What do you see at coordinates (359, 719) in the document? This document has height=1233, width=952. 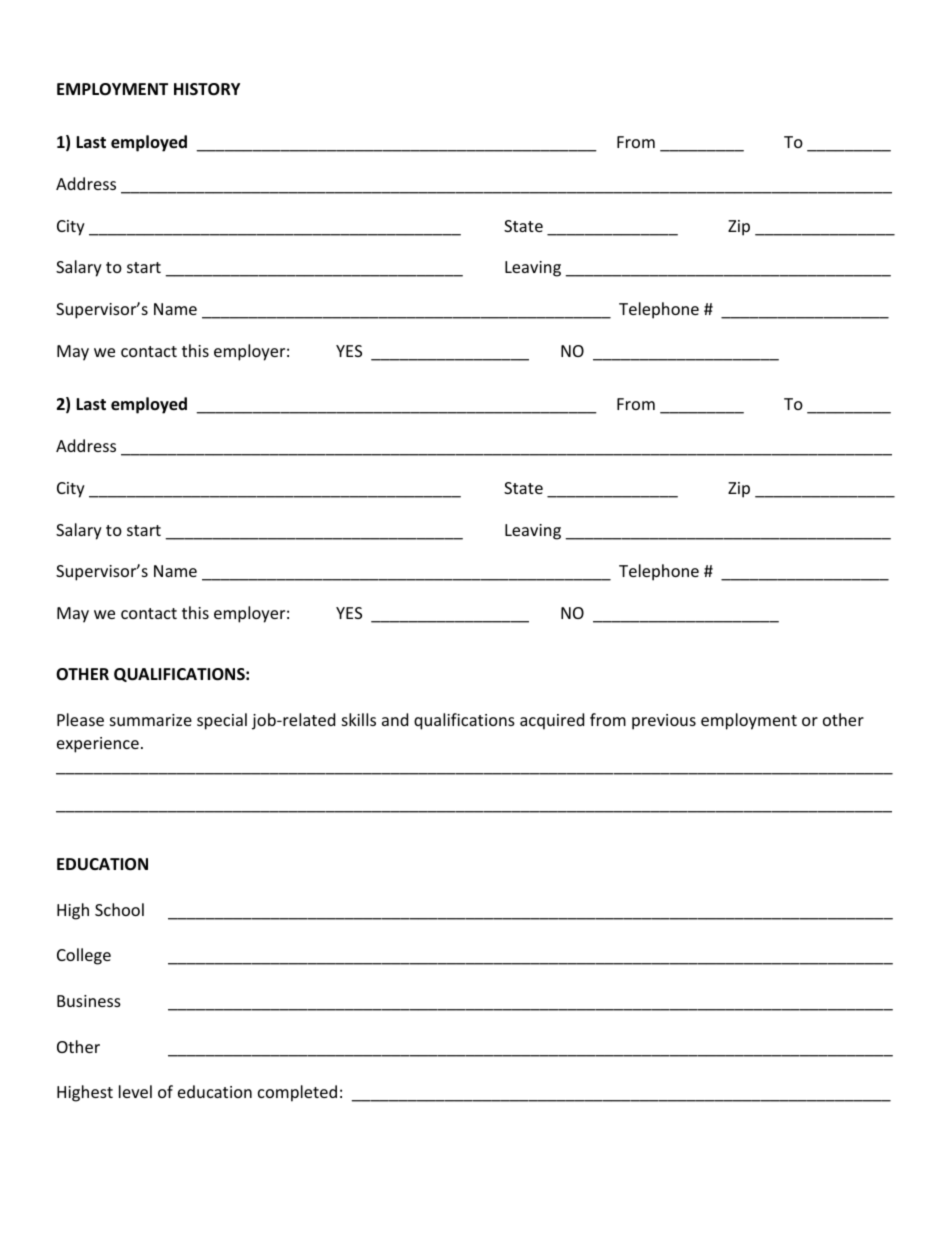 I see `skills` at bounding box center [359, 719].
